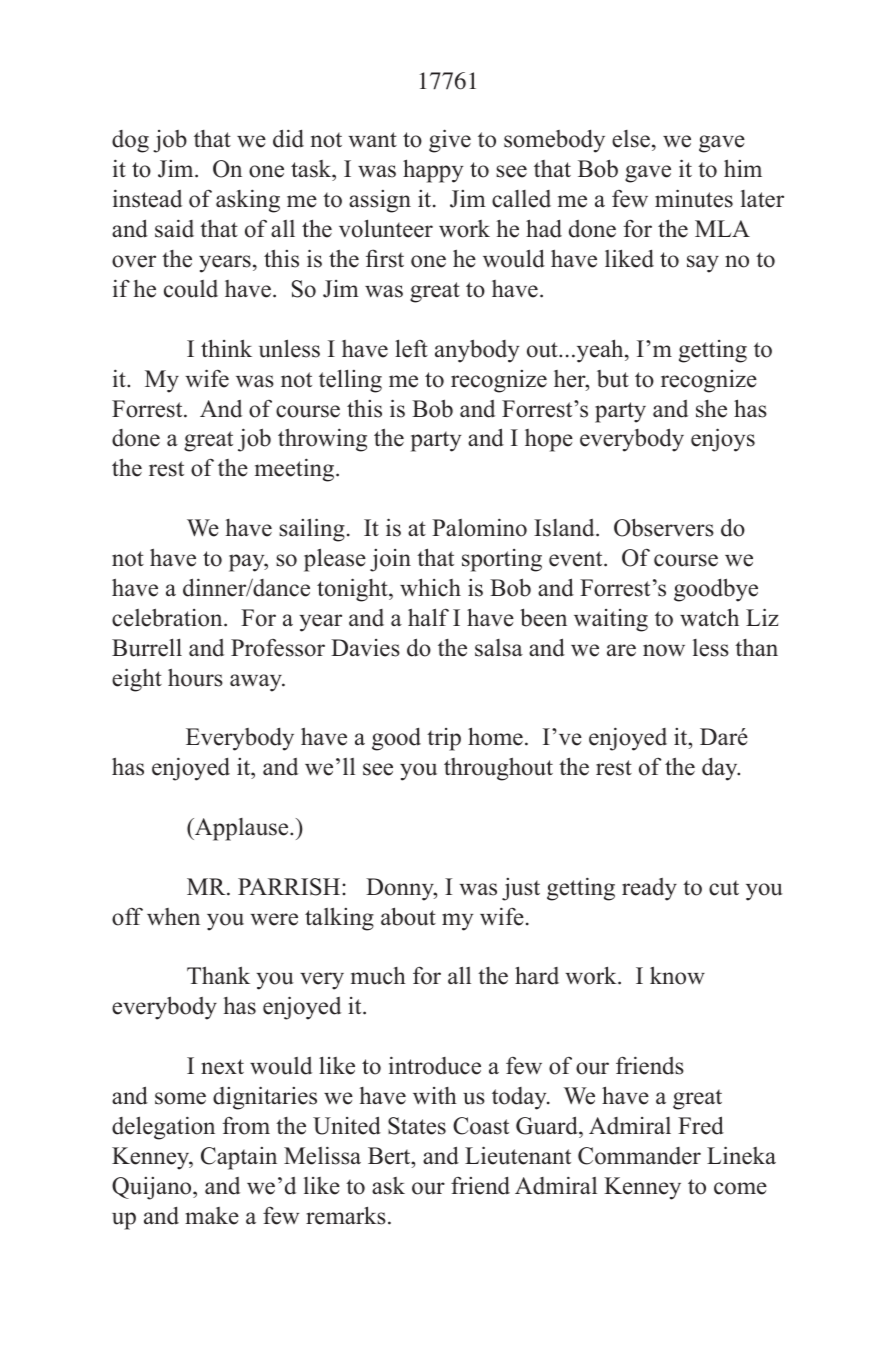 The width and height of the screenshot is (896, 1345). I want to click on asking, so click(248, 201).
